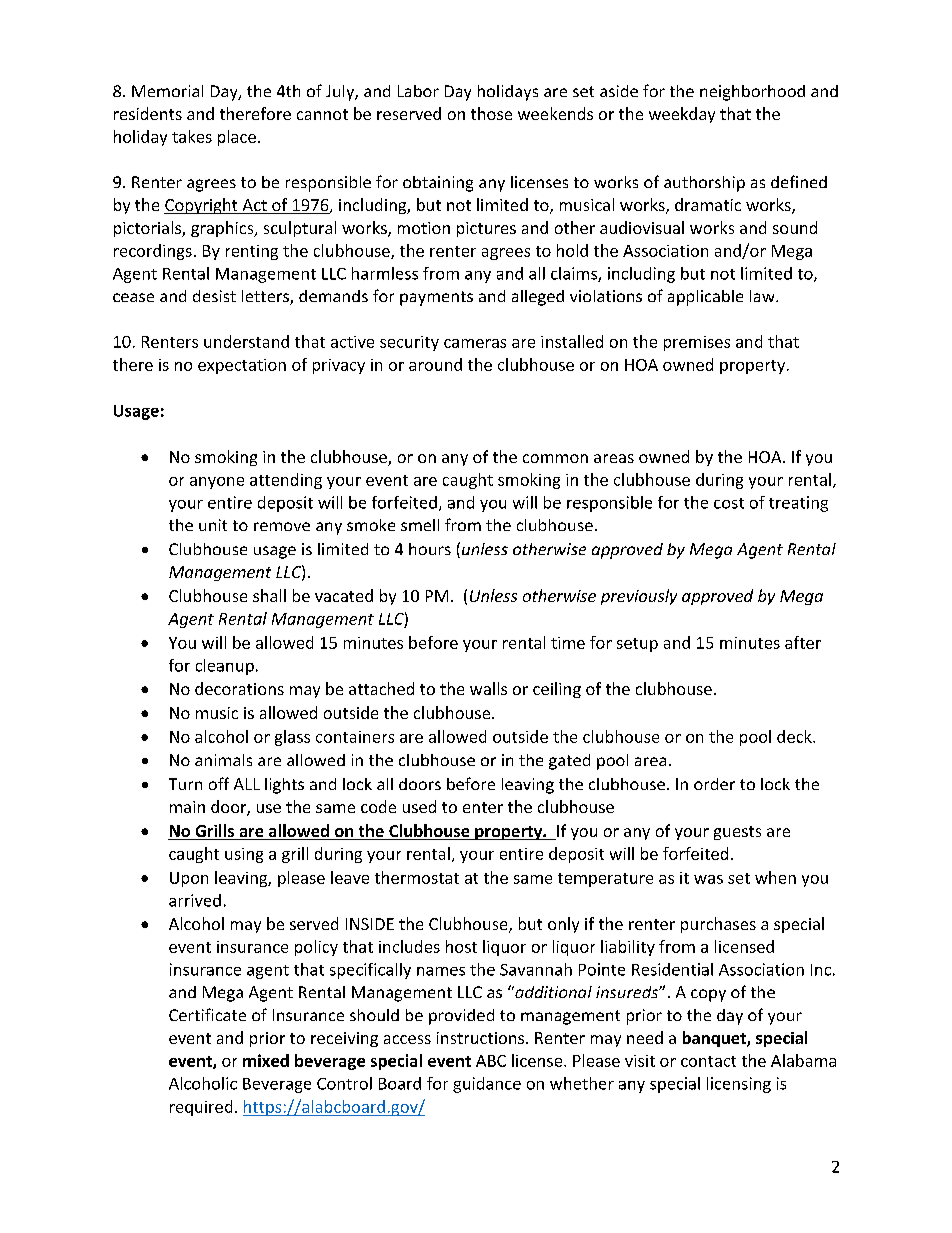 This page has width=952, height=1233. I want to click on licensing, so click(739, 1085).
